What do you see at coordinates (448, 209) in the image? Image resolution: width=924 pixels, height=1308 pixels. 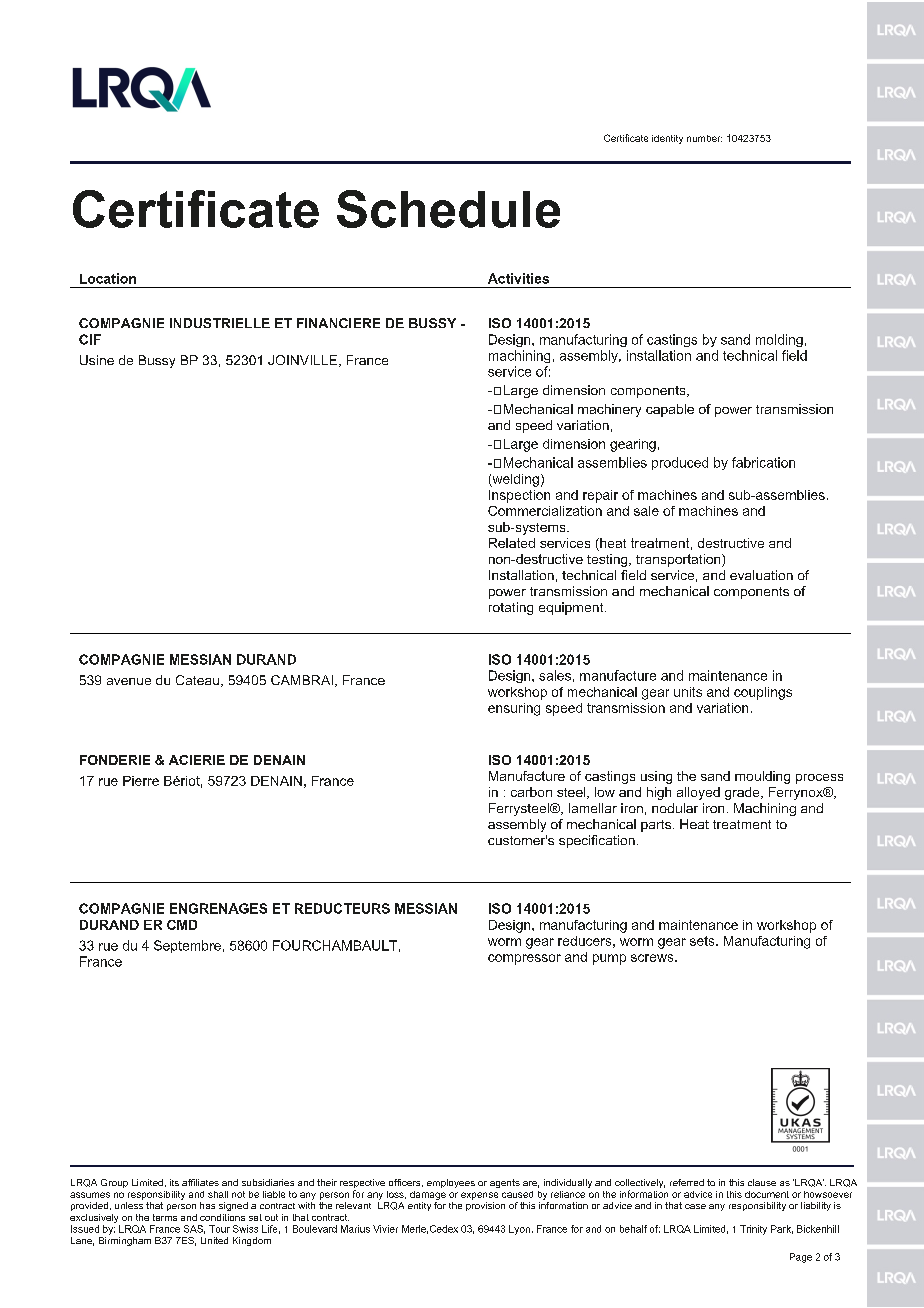 I see `Schedule` at bounding box center [448, 209].
